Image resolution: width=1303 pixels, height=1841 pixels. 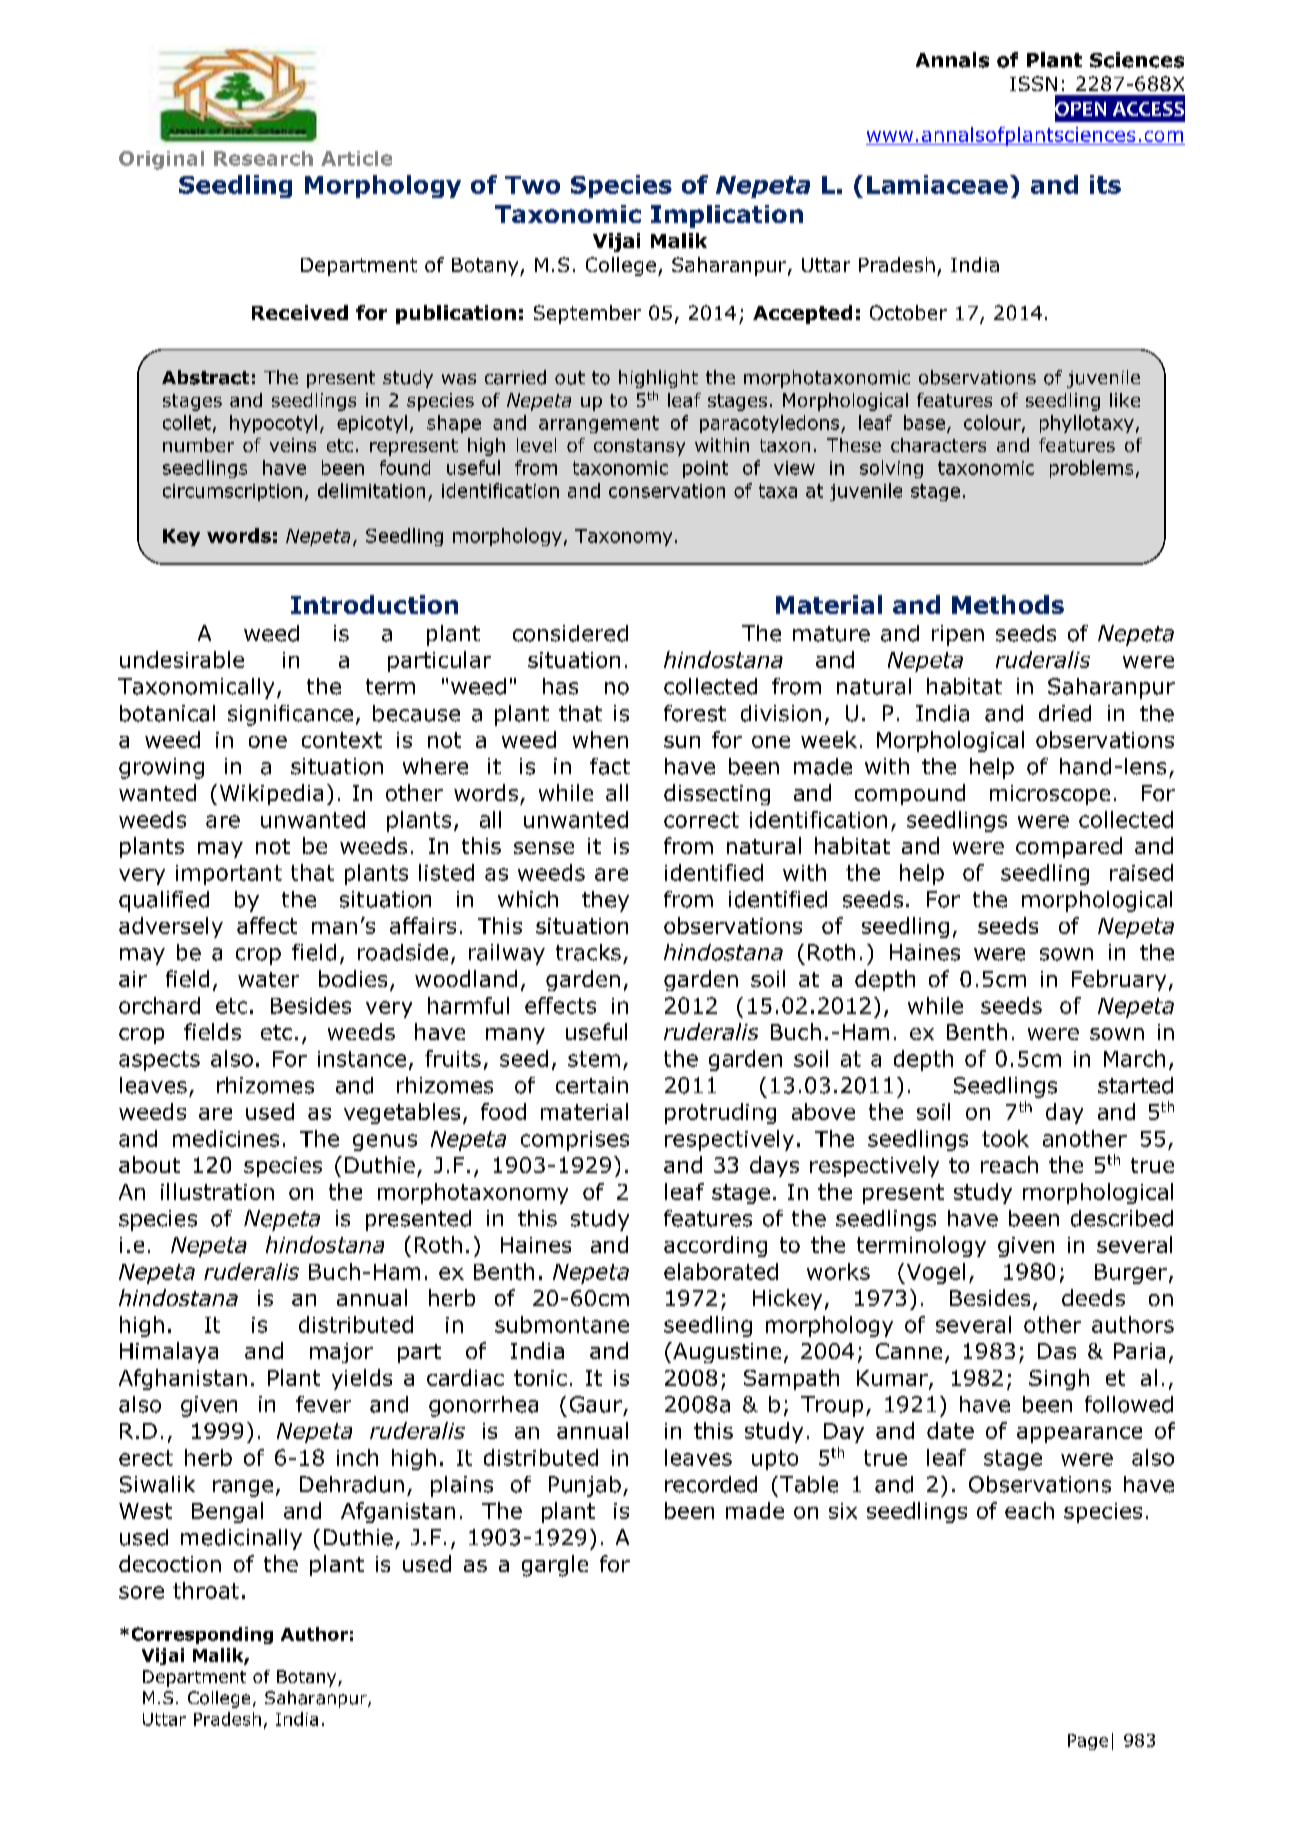 I want to click on ISSN, so click(x=1033, y=83).
